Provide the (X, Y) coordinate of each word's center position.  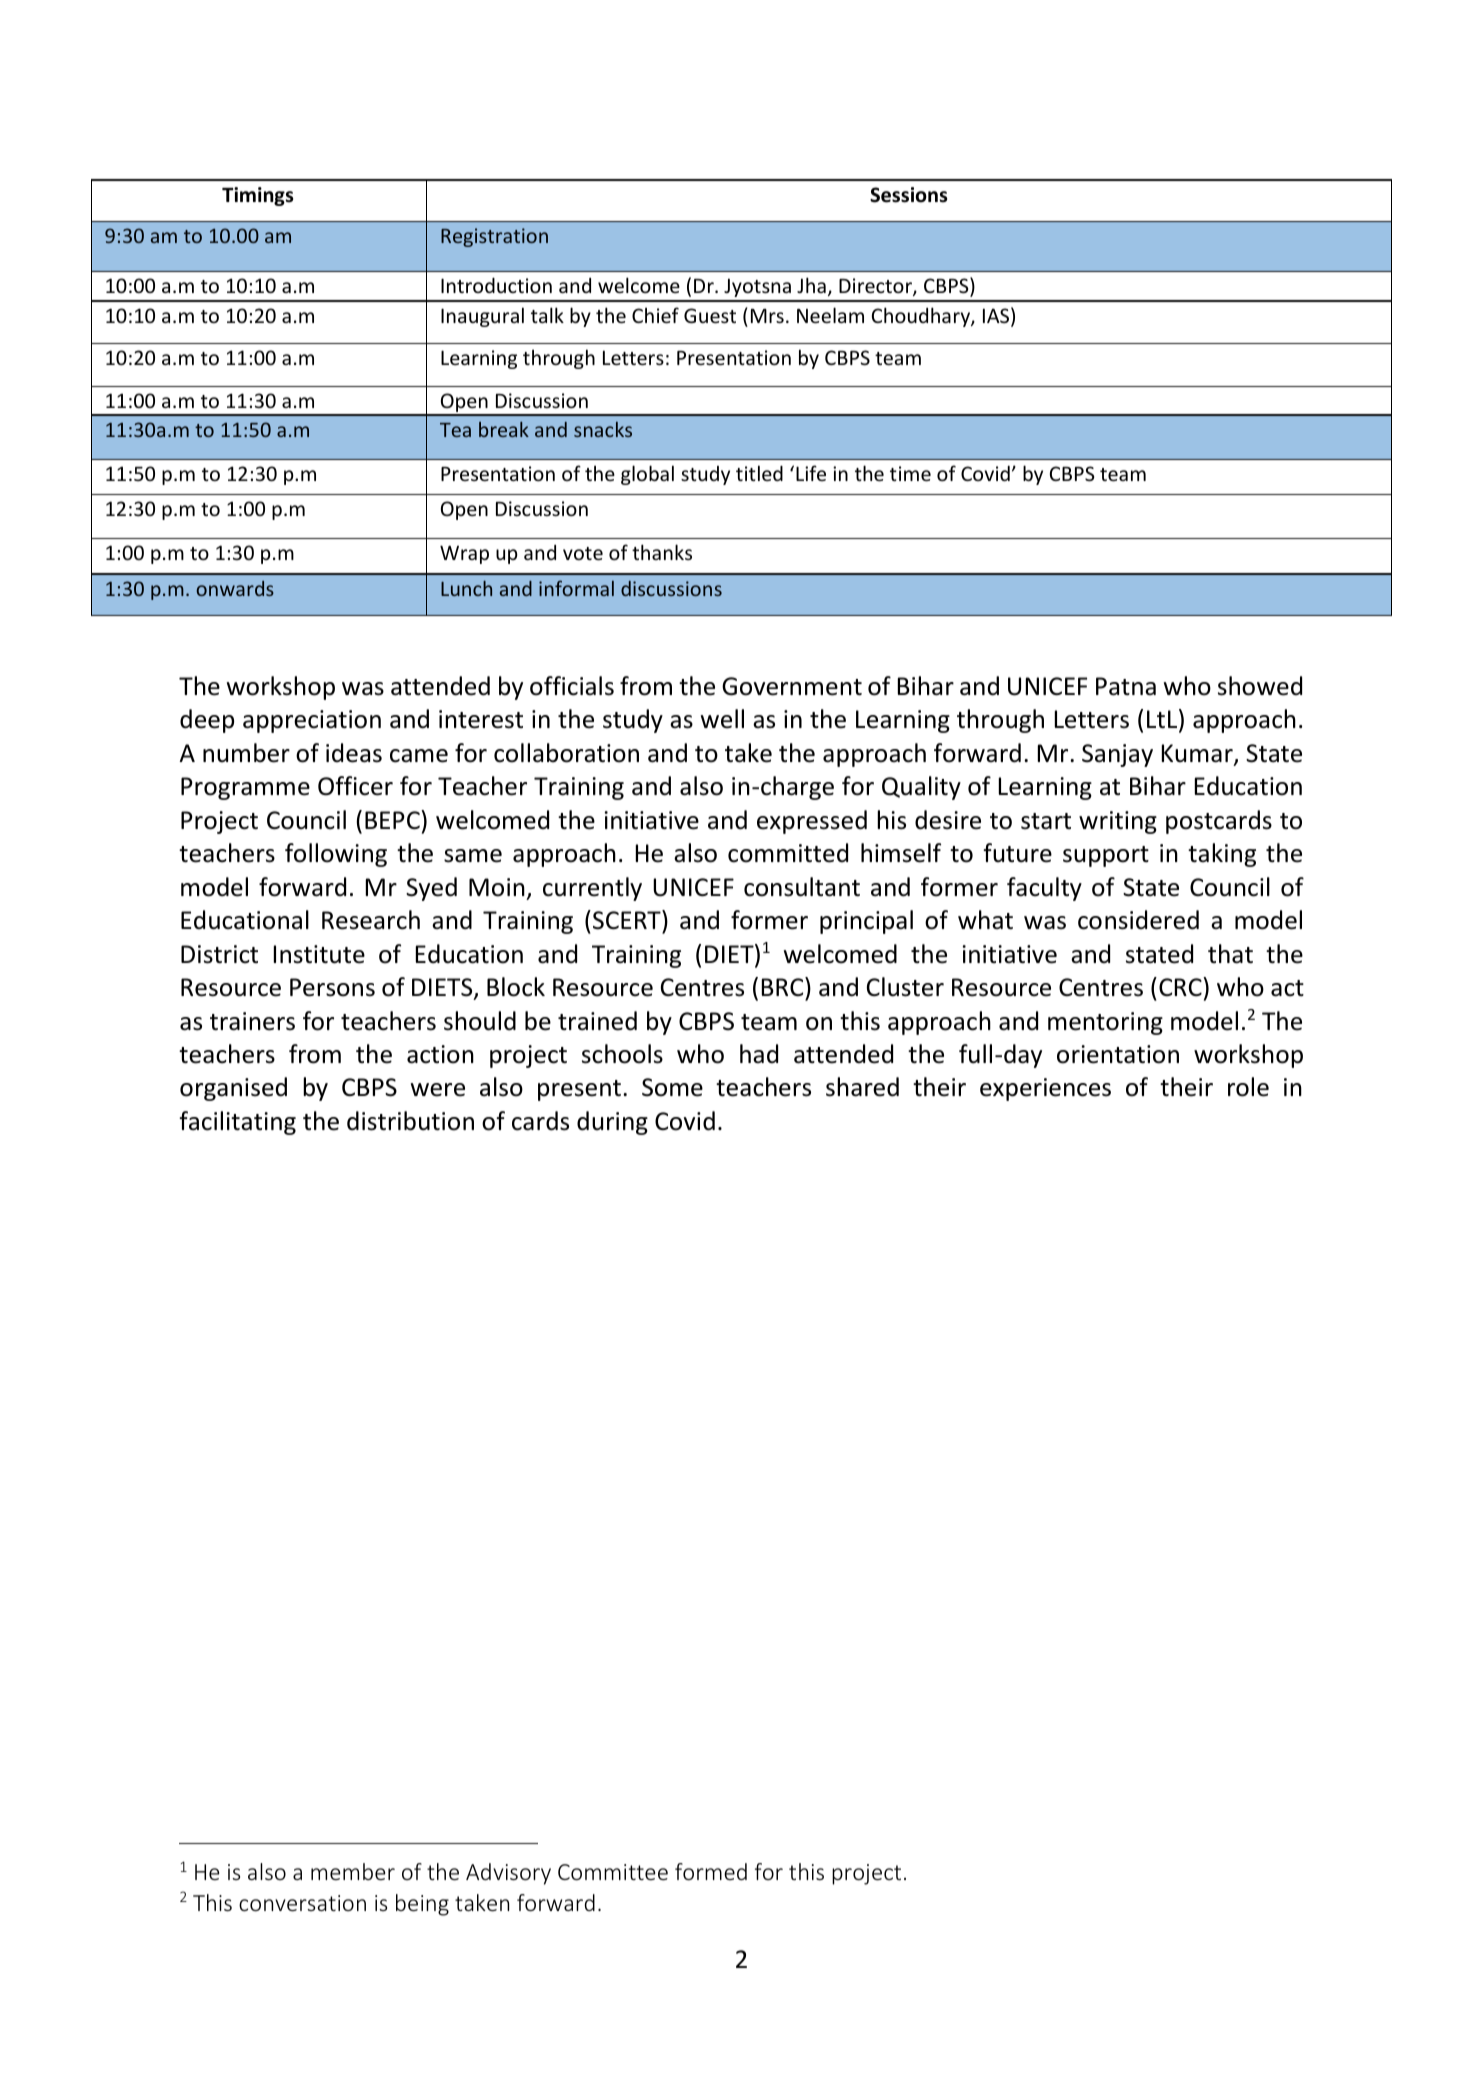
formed (711, 1871)
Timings (257, 196)
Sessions (908, 195)
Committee (613, 1872)
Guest (710, 315)
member (353, 1871)
